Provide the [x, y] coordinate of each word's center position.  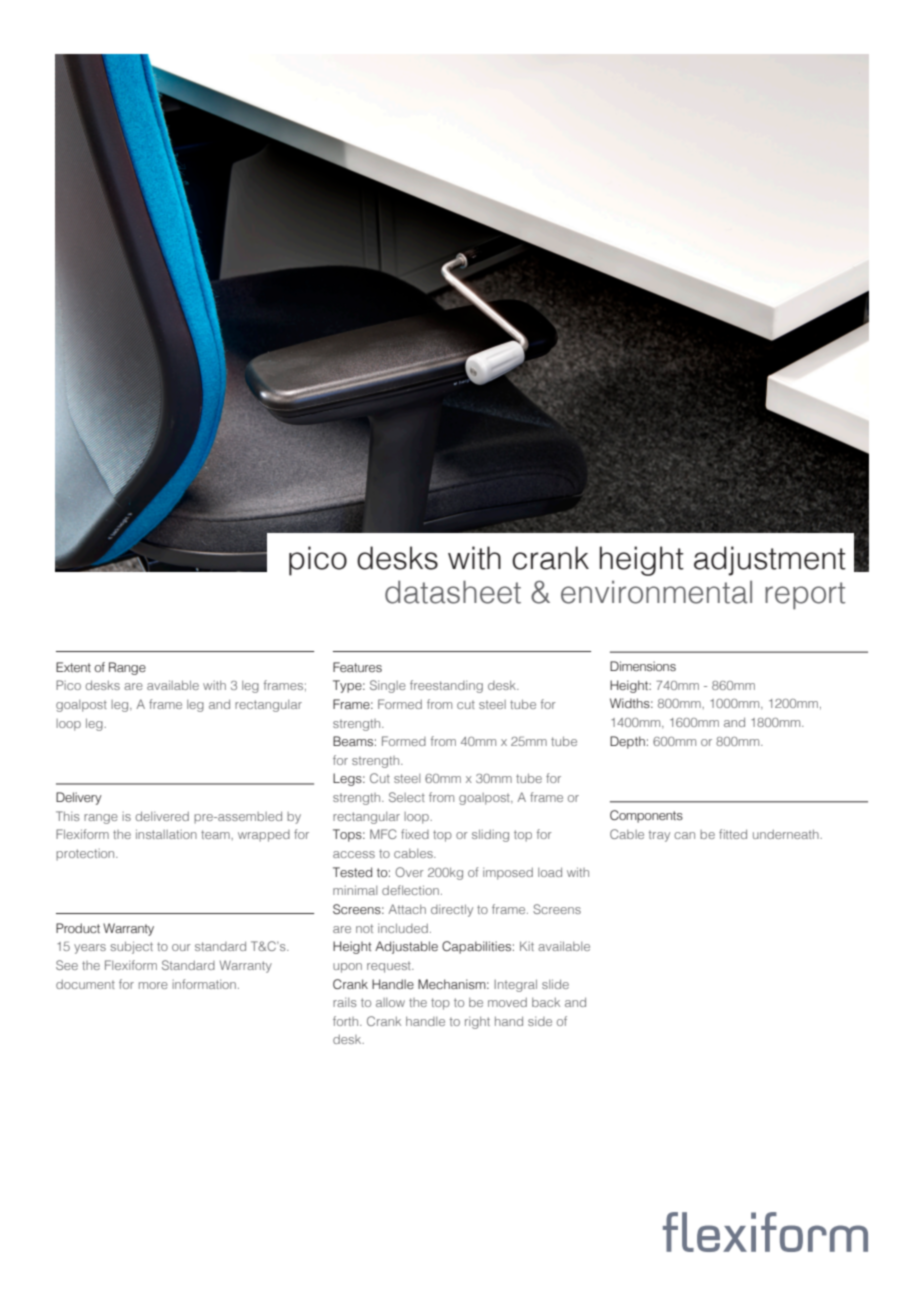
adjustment [770, 561]
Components [646, 816]
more [153, 985]
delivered [162, 816]
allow [390, 1002]
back [546, 1002]
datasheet [453, 592]
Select [407, 797]
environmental [656, 592]
